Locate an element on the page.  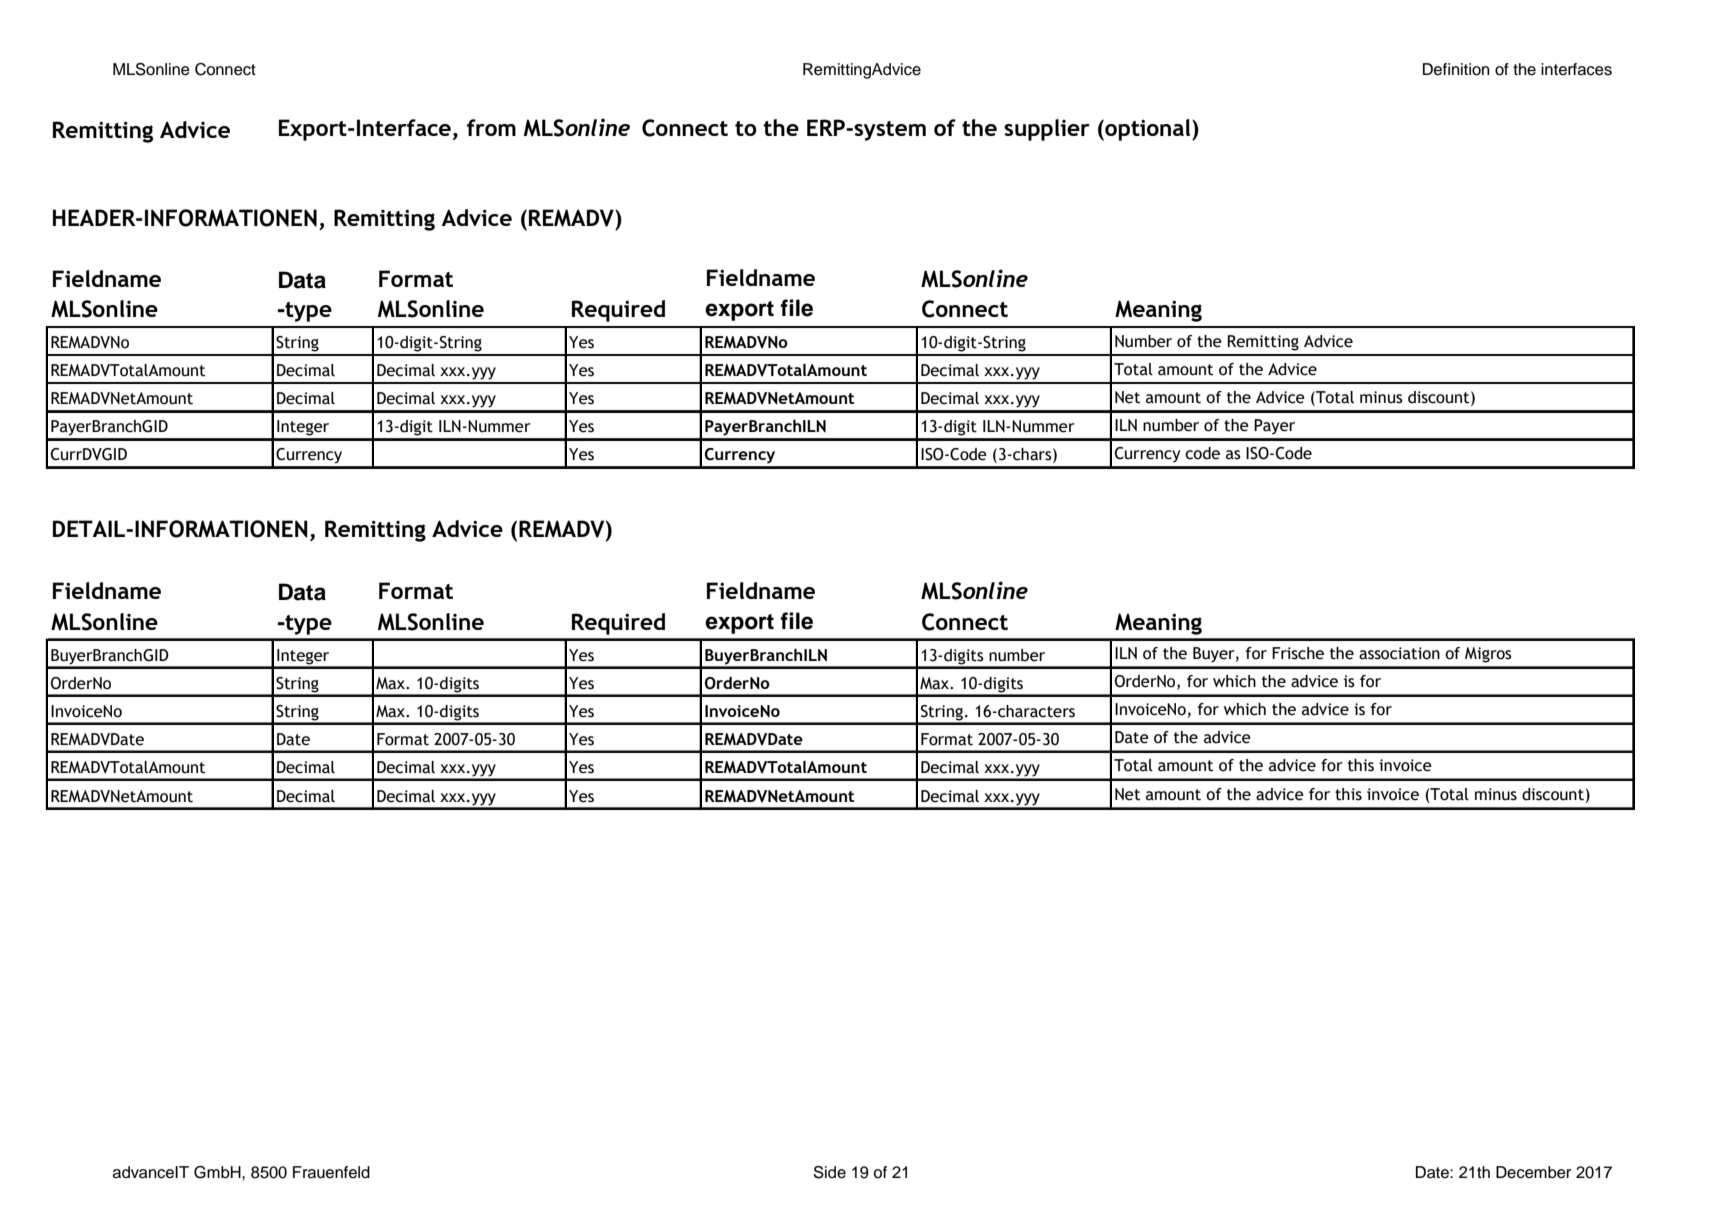
Side is located at coordinates (830, 1172).
